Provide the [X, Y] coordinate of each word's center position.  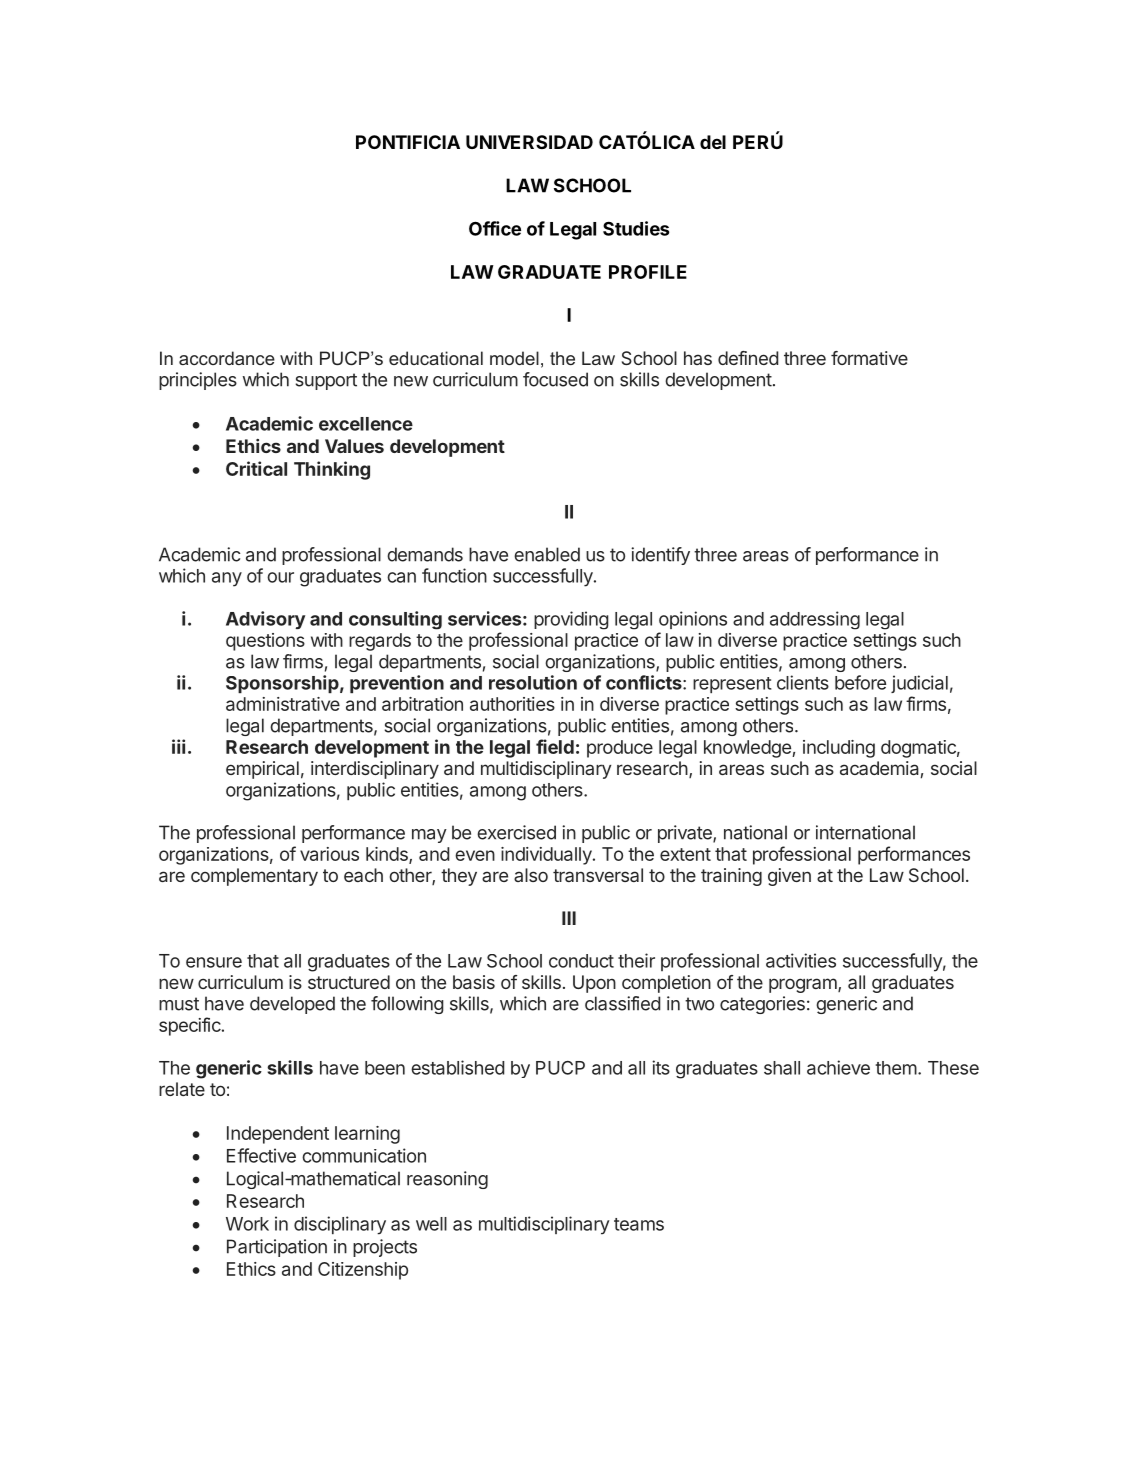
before [860, 682]
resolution [533, 682]
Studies [636, 228]
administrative [283, 704]
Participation [277, 1248]
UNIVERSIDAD [529, 142]
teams [639, 1224]
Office [495, 228]
